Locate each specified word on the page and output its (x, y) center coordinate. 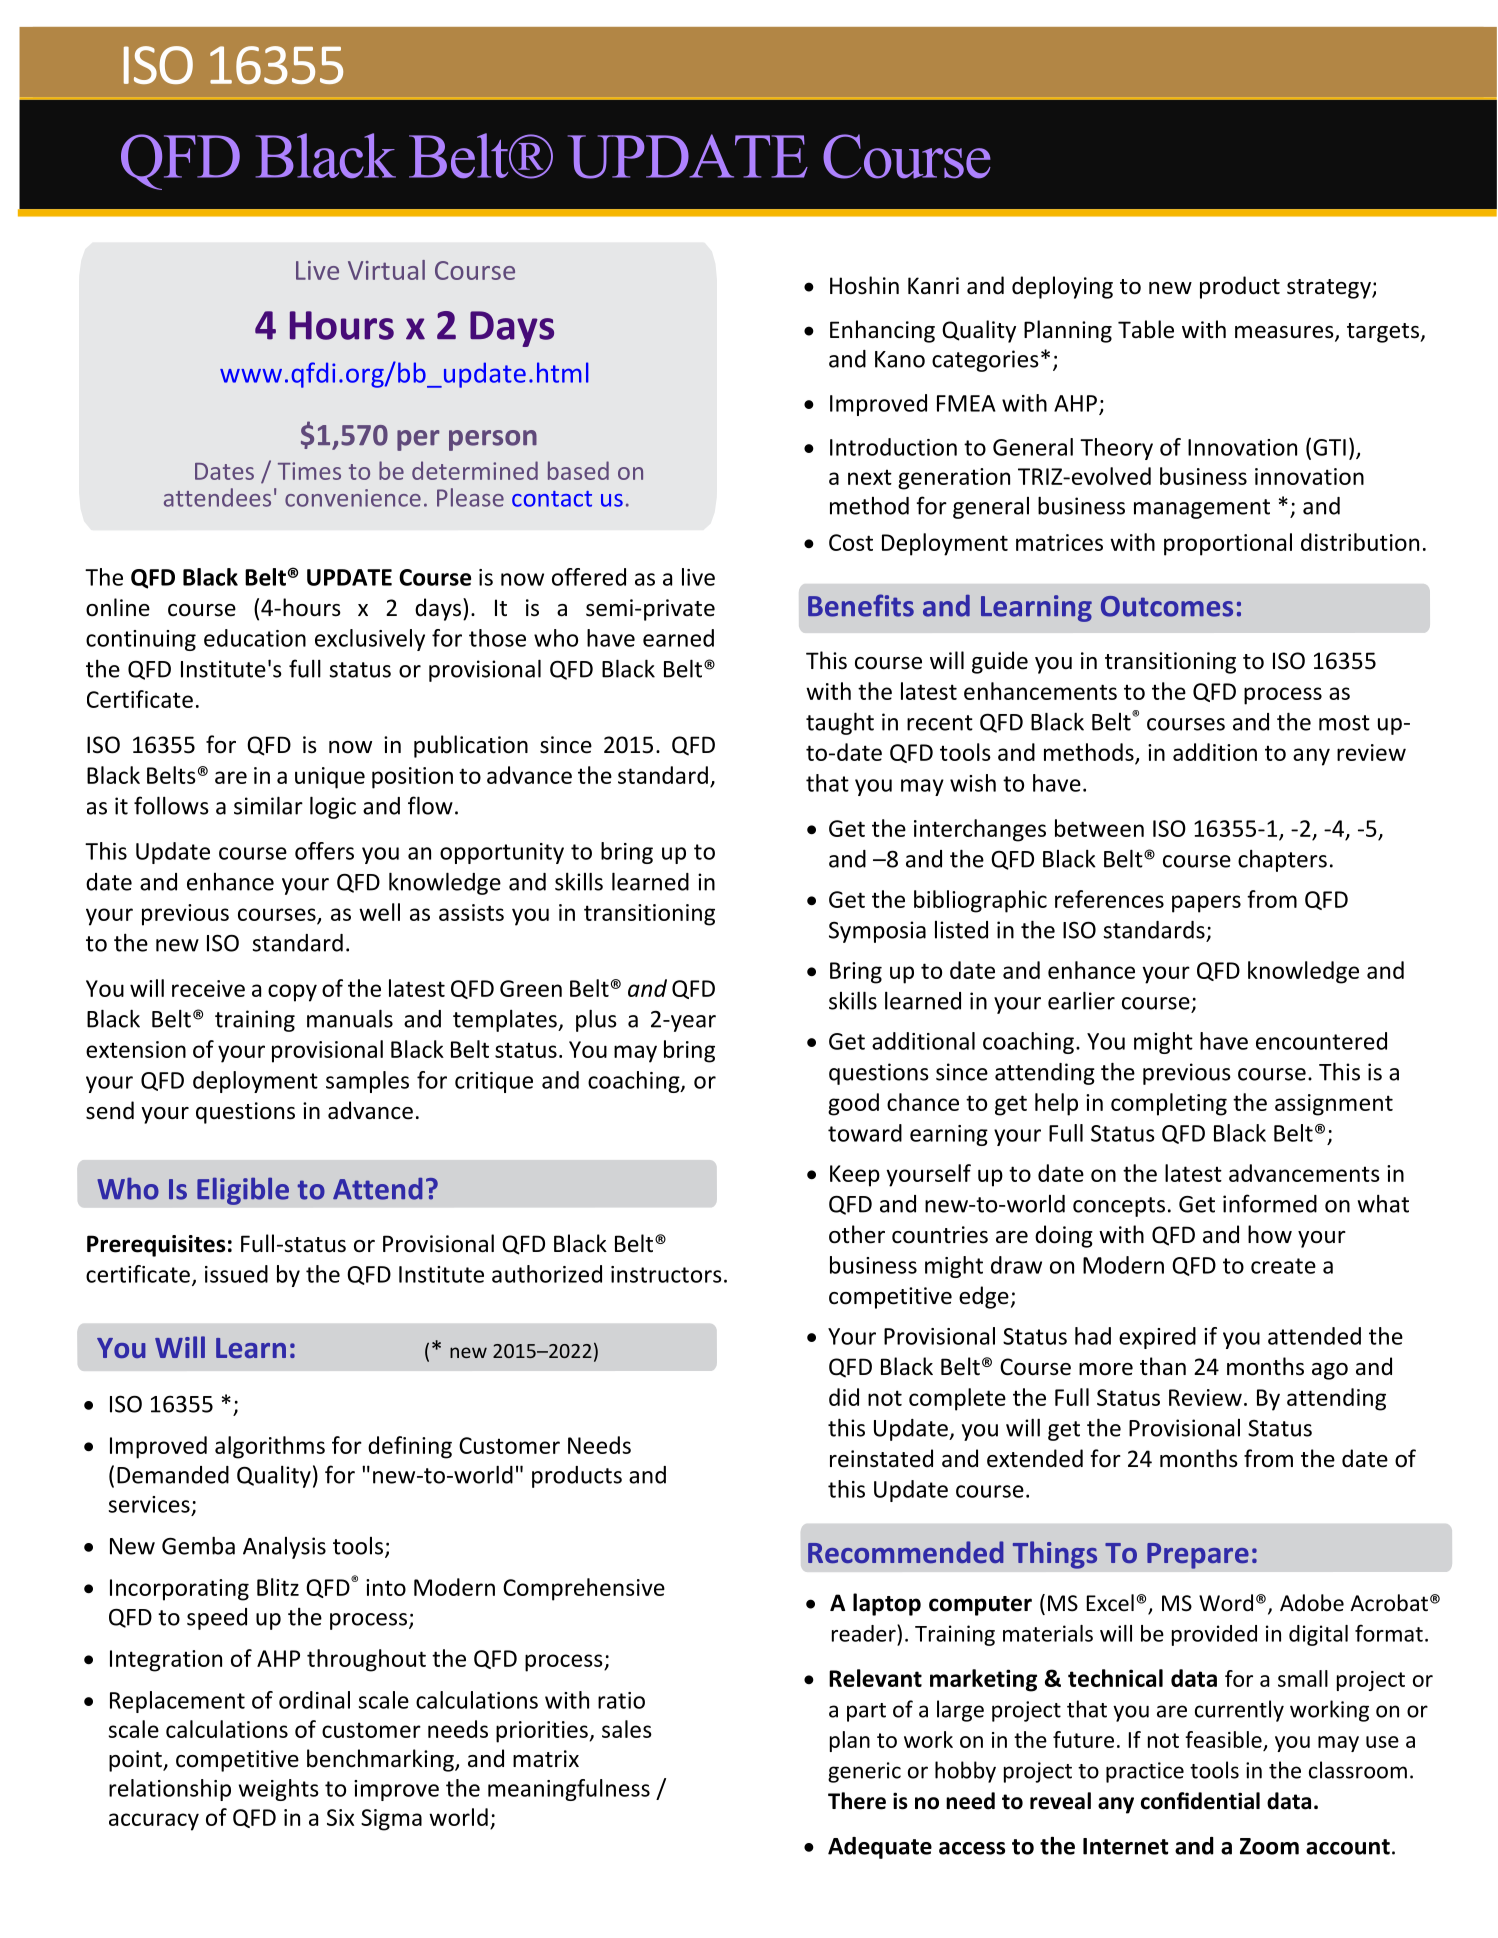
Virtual (386, 270)
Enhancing (882, 331)
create (1283, 1266)
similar (268, 805)
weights (279, 1790)
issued (236, 1274)
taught (840, 723)
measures (1285, 333)
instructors (666, 1274)
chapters (1282, 860)
